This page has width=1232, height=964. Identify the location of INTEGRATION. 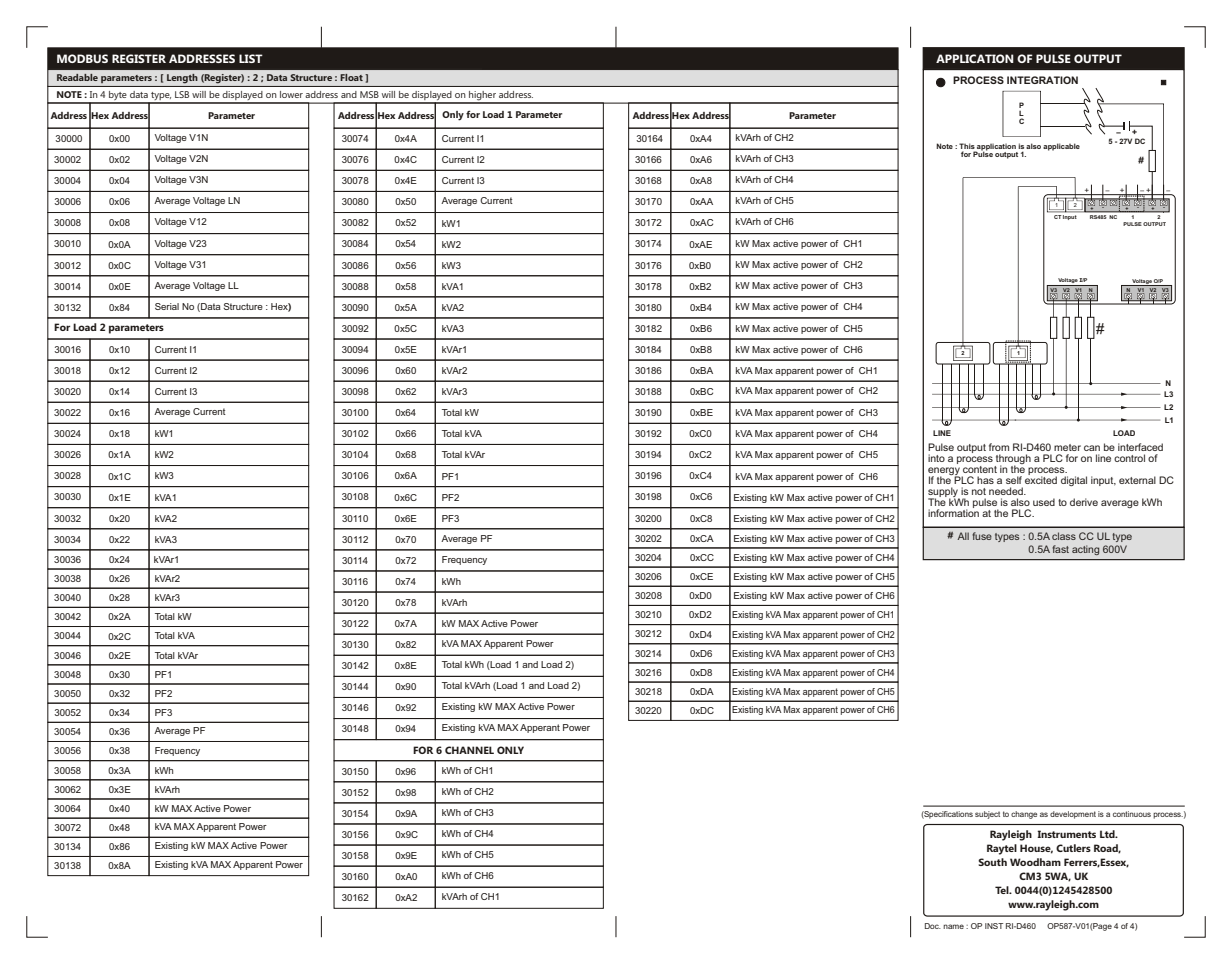
(1042, 80).
